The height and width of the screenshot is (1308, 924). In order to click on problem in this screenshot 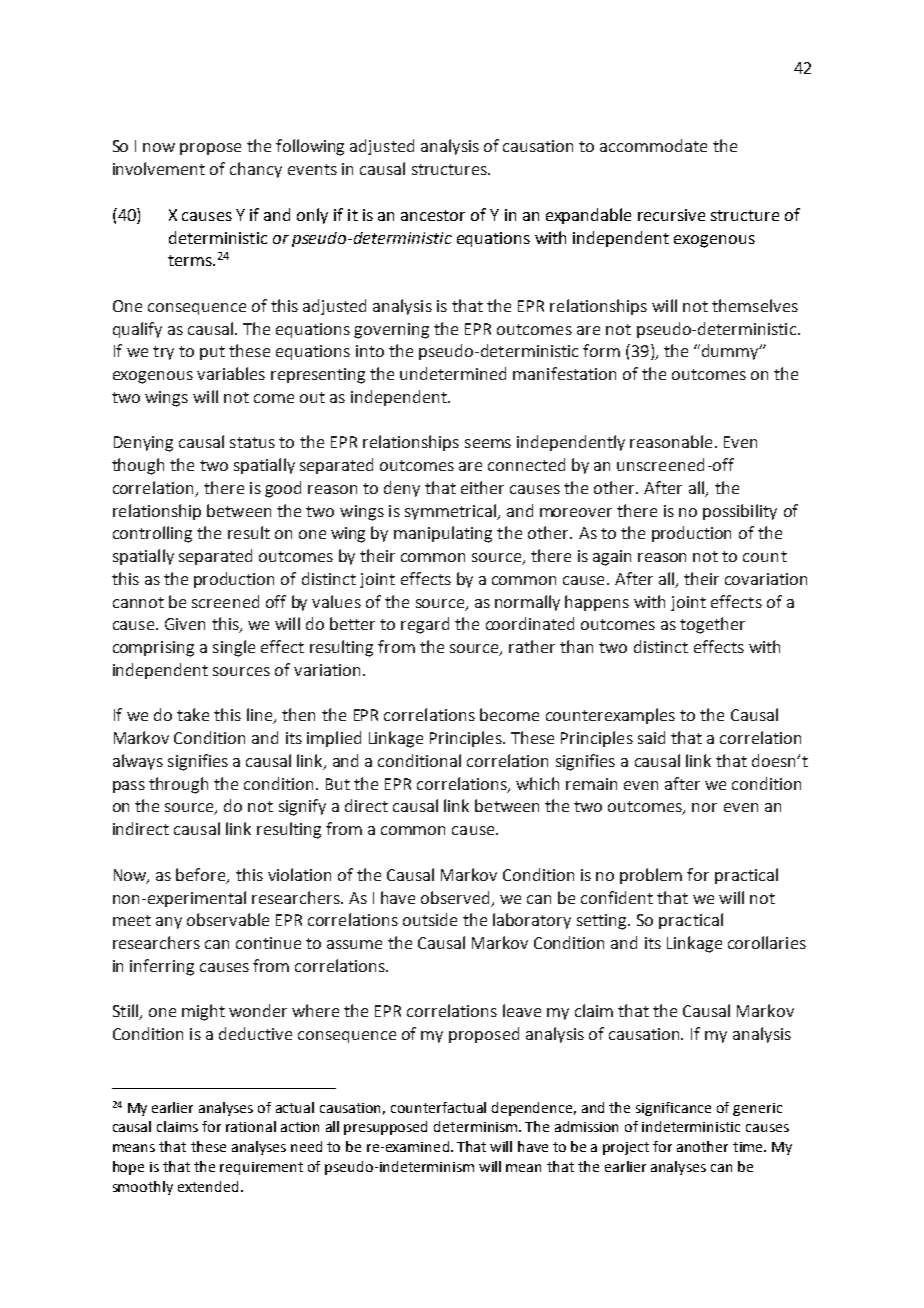, I will do `click(651, 876)`.
